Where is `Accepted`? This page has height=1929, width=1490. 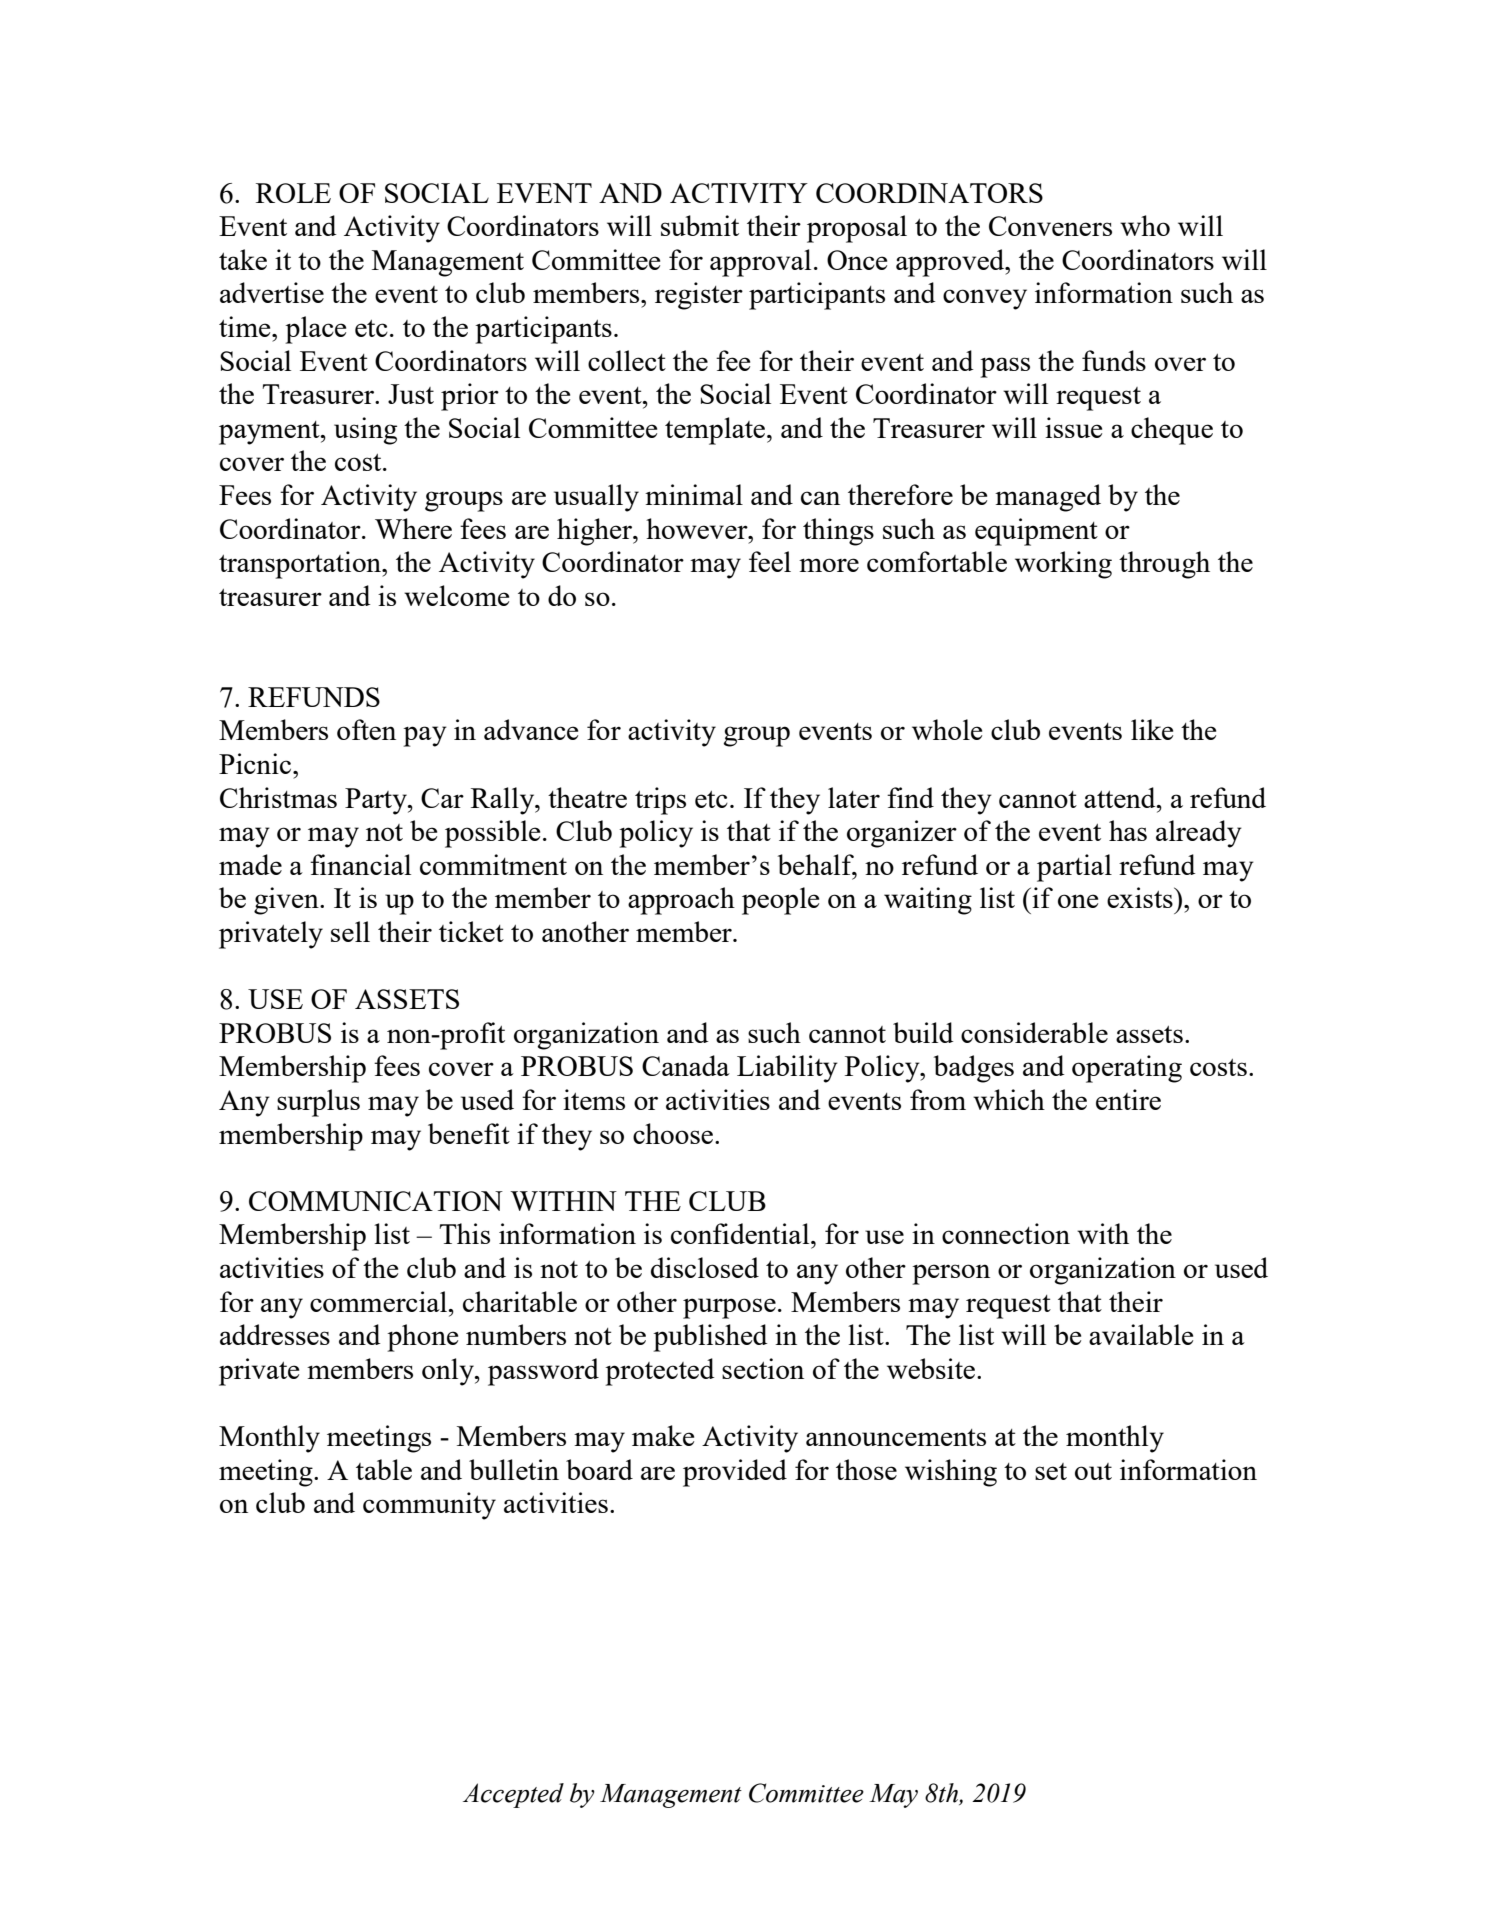
Accepted is located at coordinates (513, 1795).
